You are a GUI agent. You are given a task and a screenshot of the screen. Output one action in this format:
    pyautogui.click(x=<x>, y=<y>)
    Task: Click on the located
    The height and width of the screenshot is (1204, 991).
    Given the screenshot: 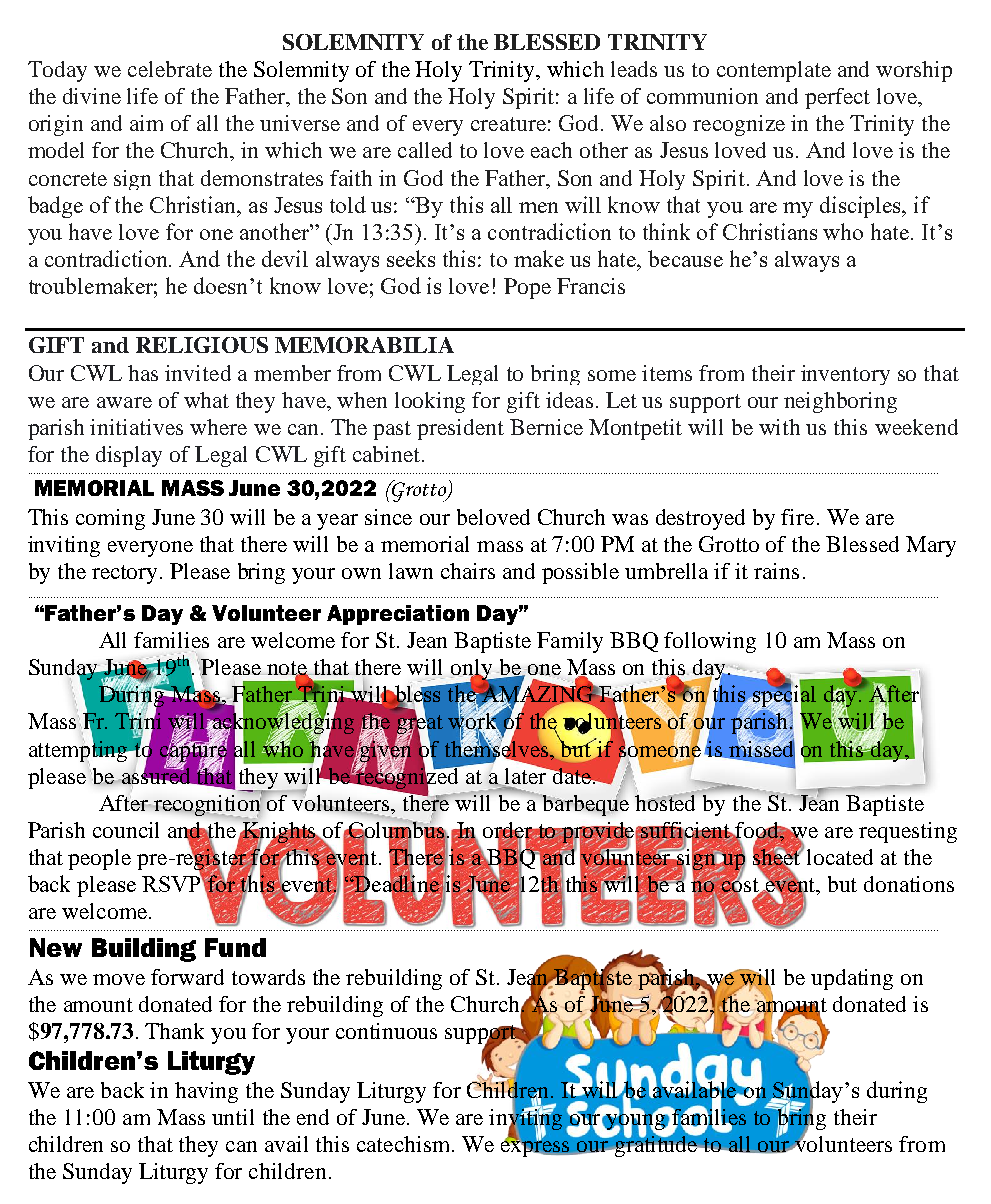 What is the action you would take?
    pyautogui.click(x=840, y=857)
